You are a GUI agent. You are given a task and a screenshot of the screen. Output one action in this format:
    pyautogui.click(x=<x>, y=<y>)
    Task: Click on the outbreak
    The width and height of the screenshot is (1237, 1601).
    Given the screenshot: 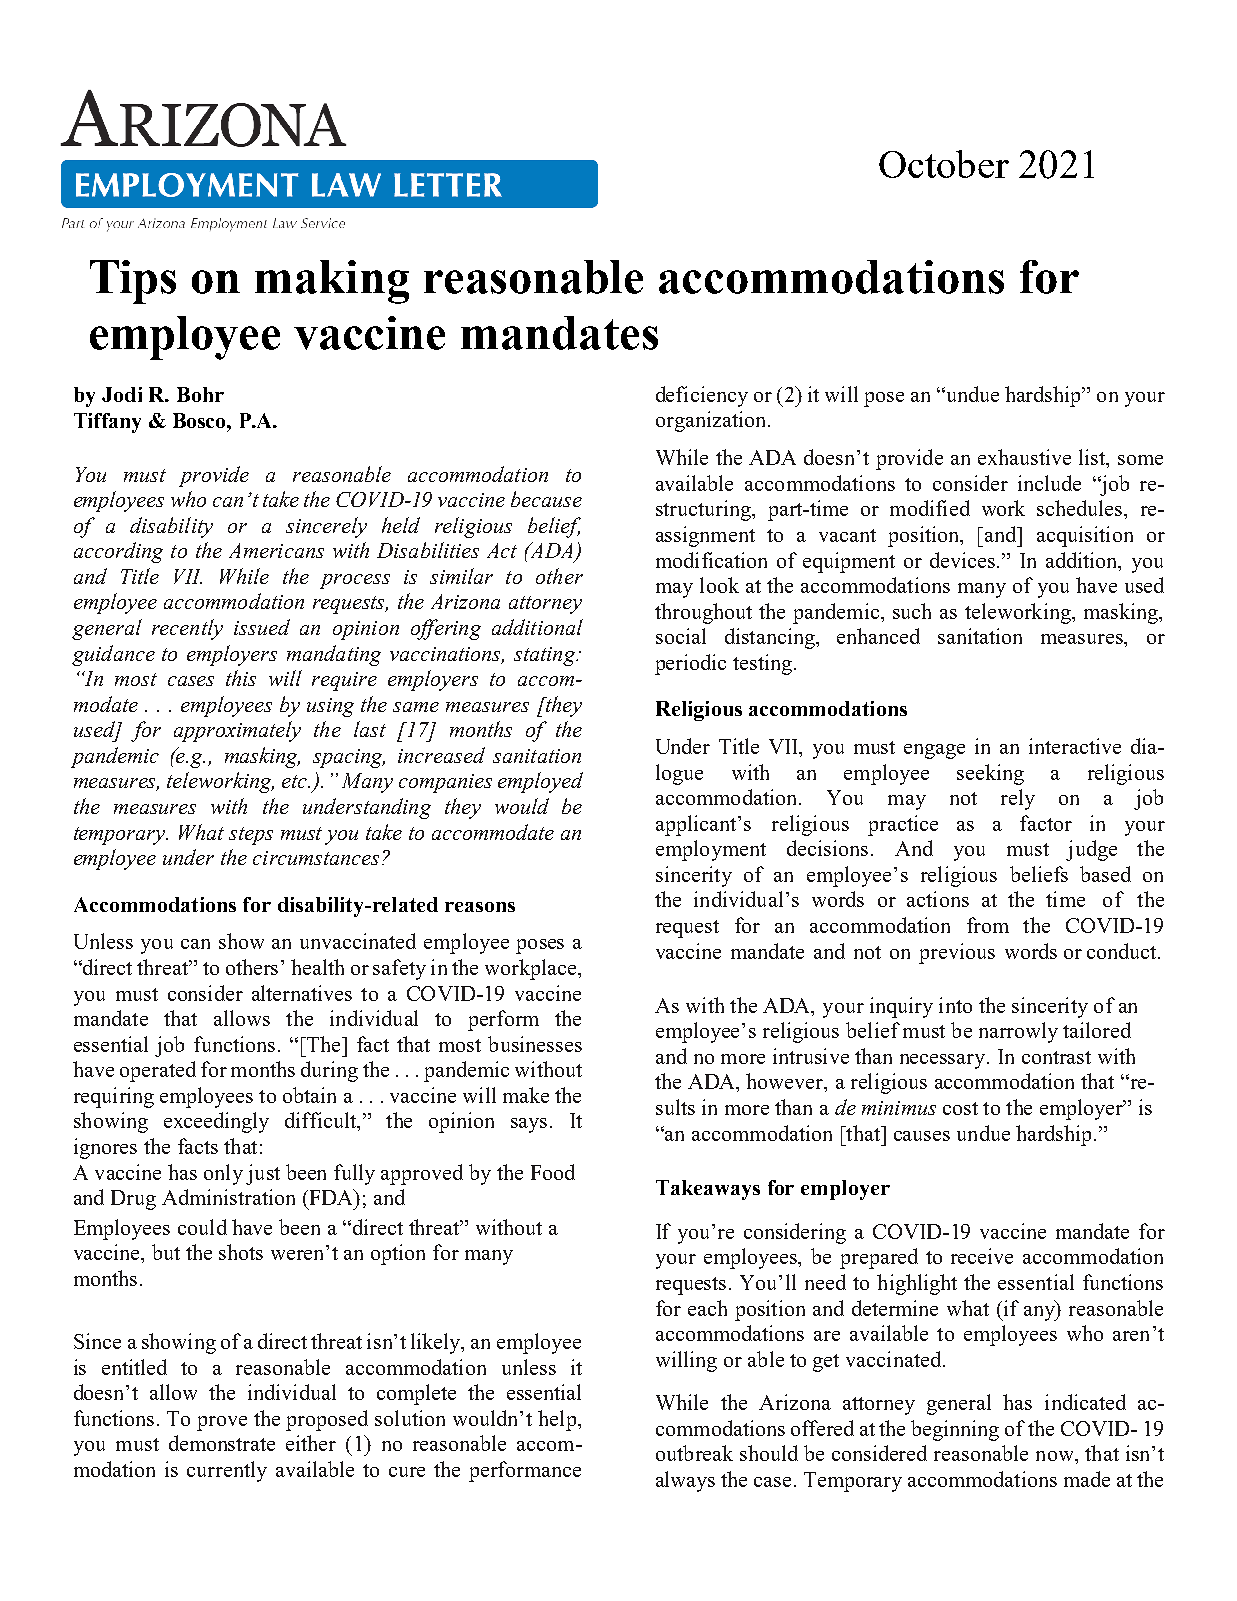 What is the action you would take?
    pyautogui.click(x=694, y=1453)
